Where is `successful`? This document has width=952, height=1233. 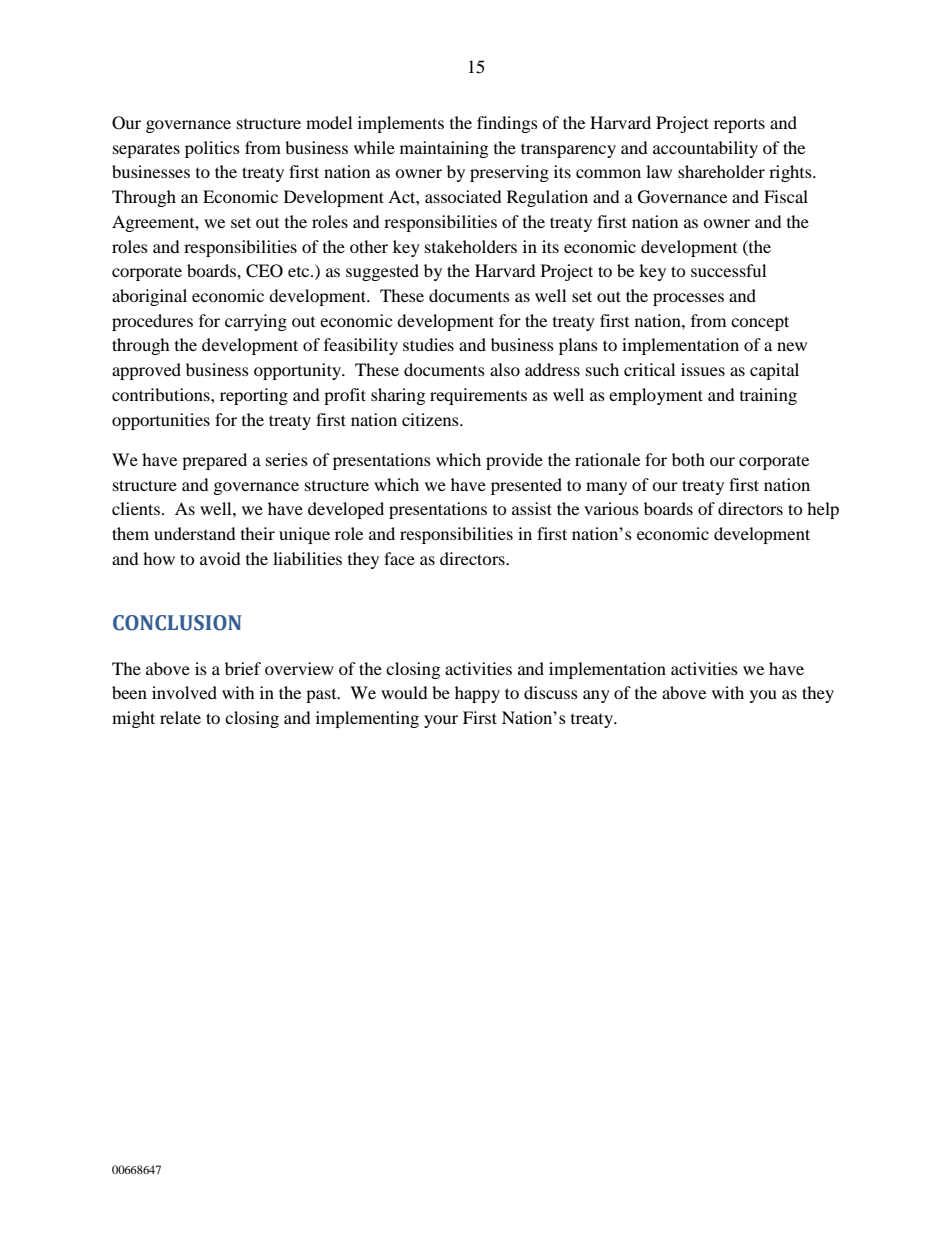
successful is located at coordinates (728, 270).
